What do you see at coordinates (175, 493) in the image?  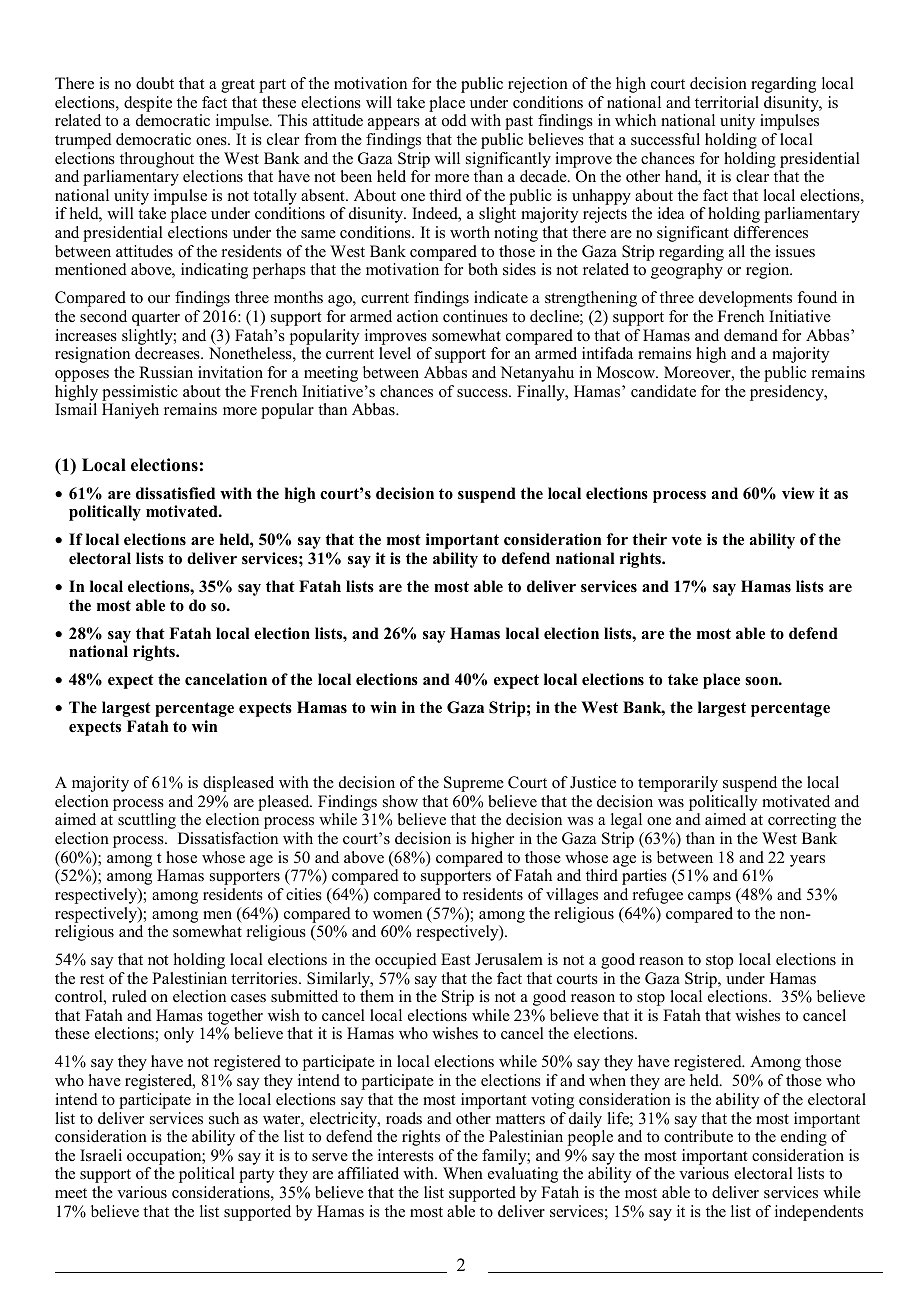 I see `dissatisfied` at bounding box center [175, 493].
